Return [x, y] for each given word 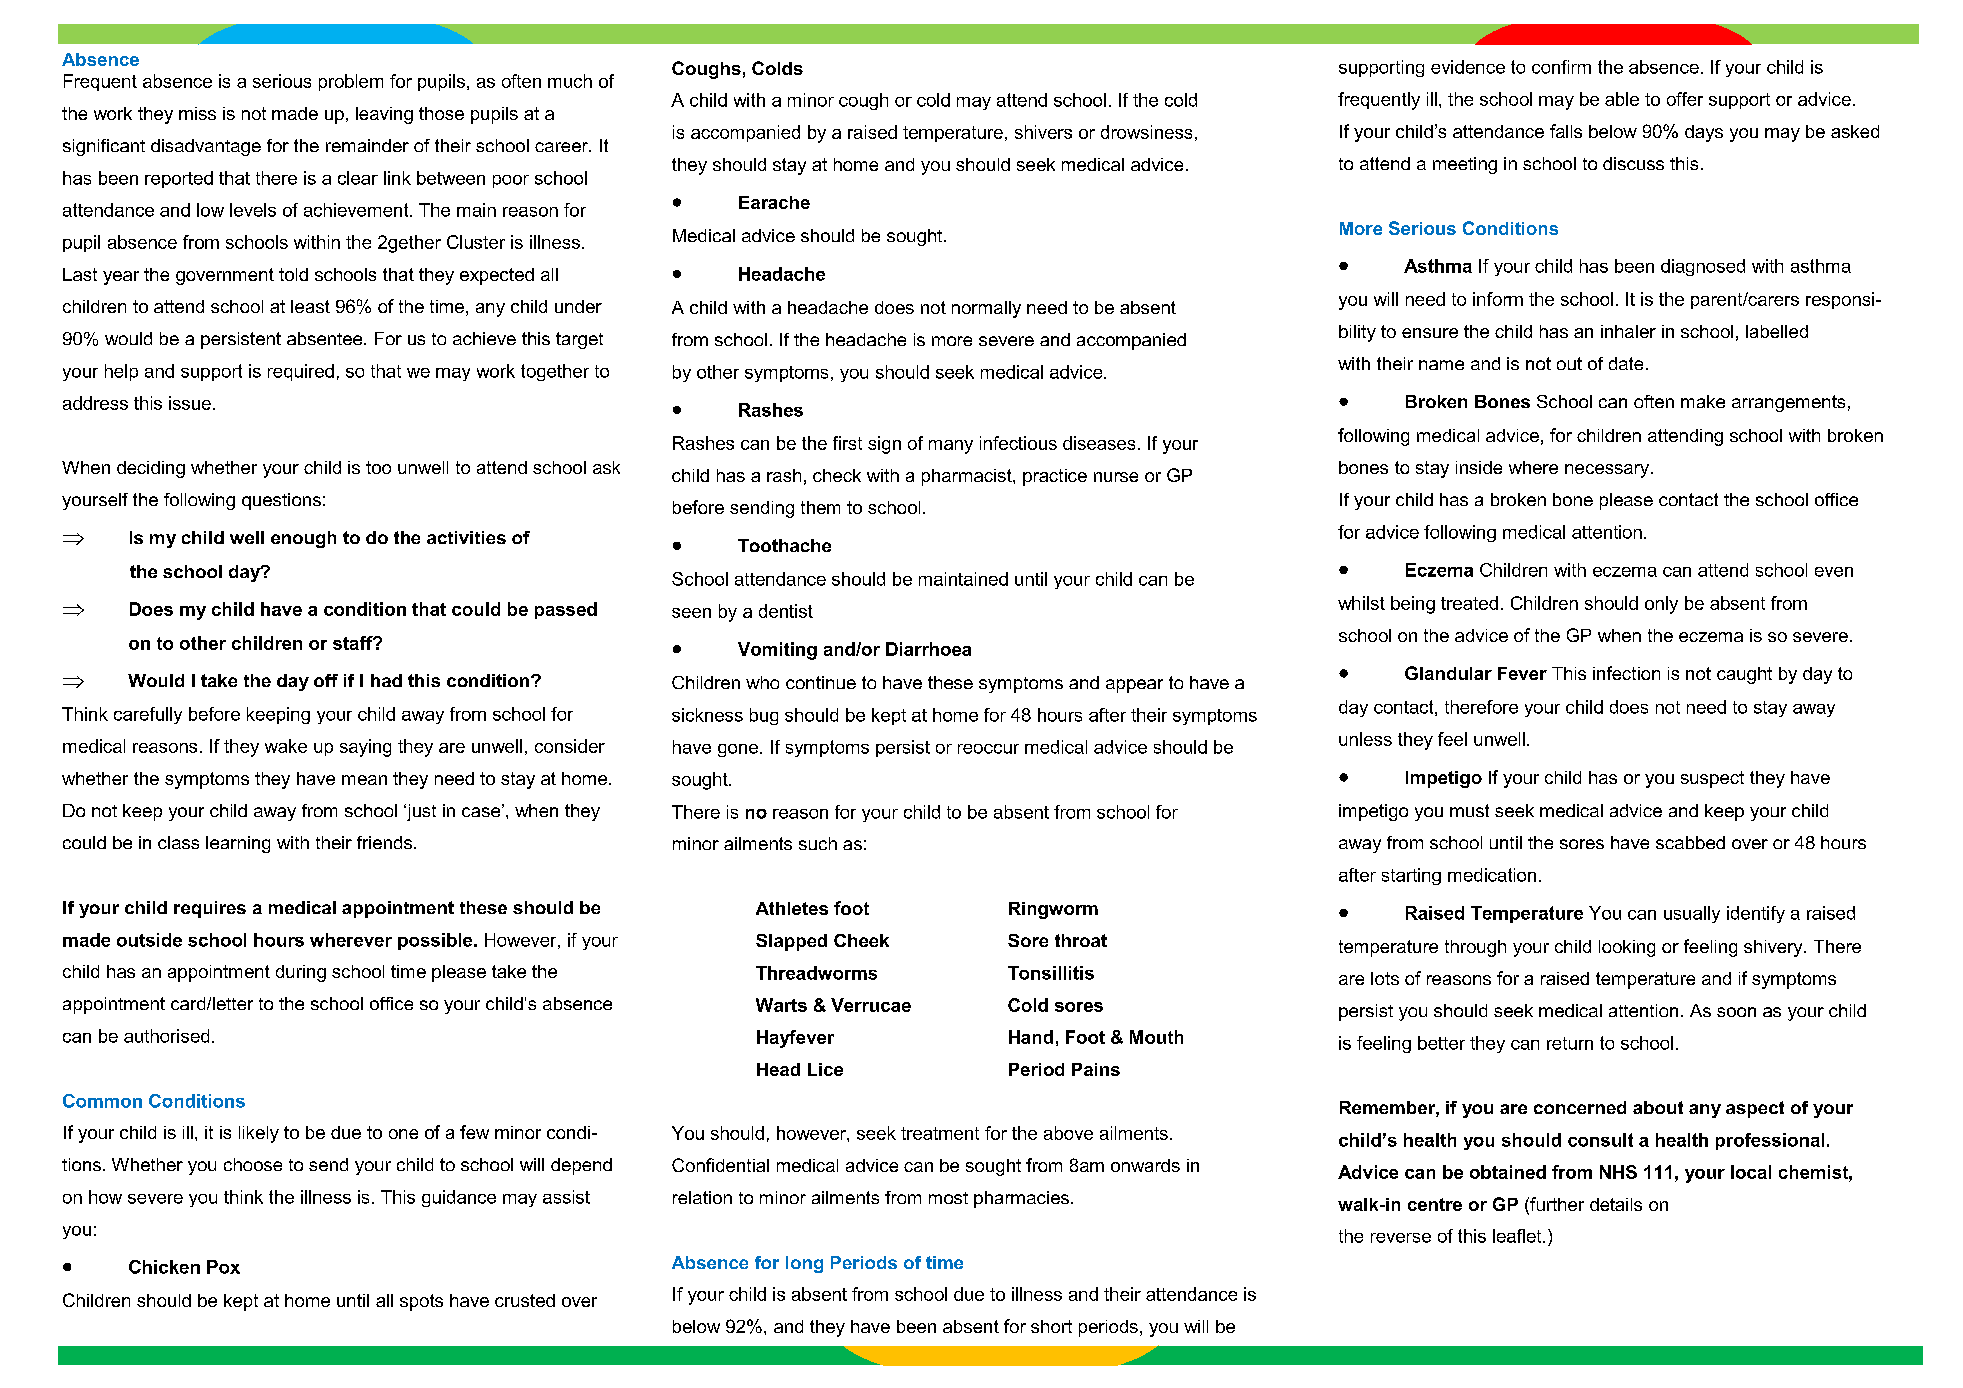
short [1051, 1326]
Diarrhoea [928, 649]
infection [1626, 673]
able [1622, 99]
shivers [1043, 132]
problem [351, 82]
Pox [223, 1267]
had [386, 680]
